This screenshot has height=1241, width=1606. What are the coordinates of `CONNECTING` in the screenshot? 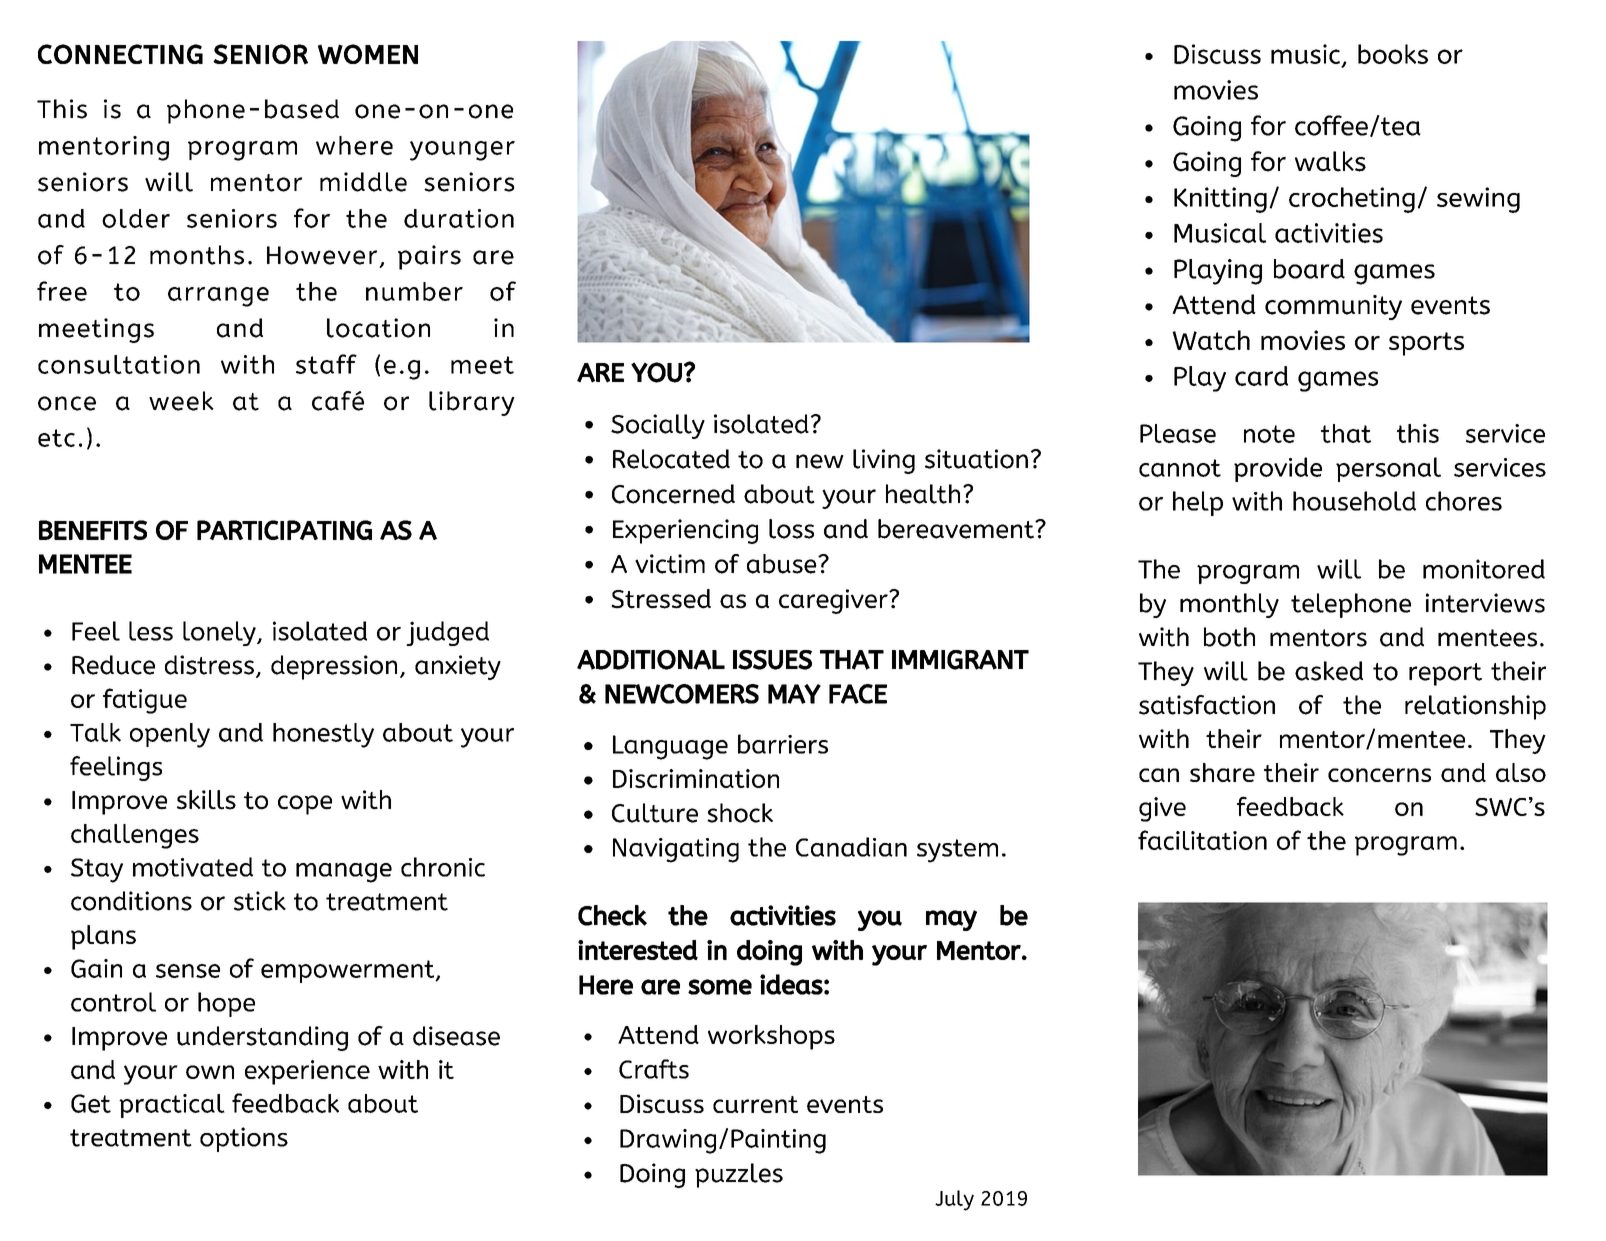 It's located at (120, 54).
